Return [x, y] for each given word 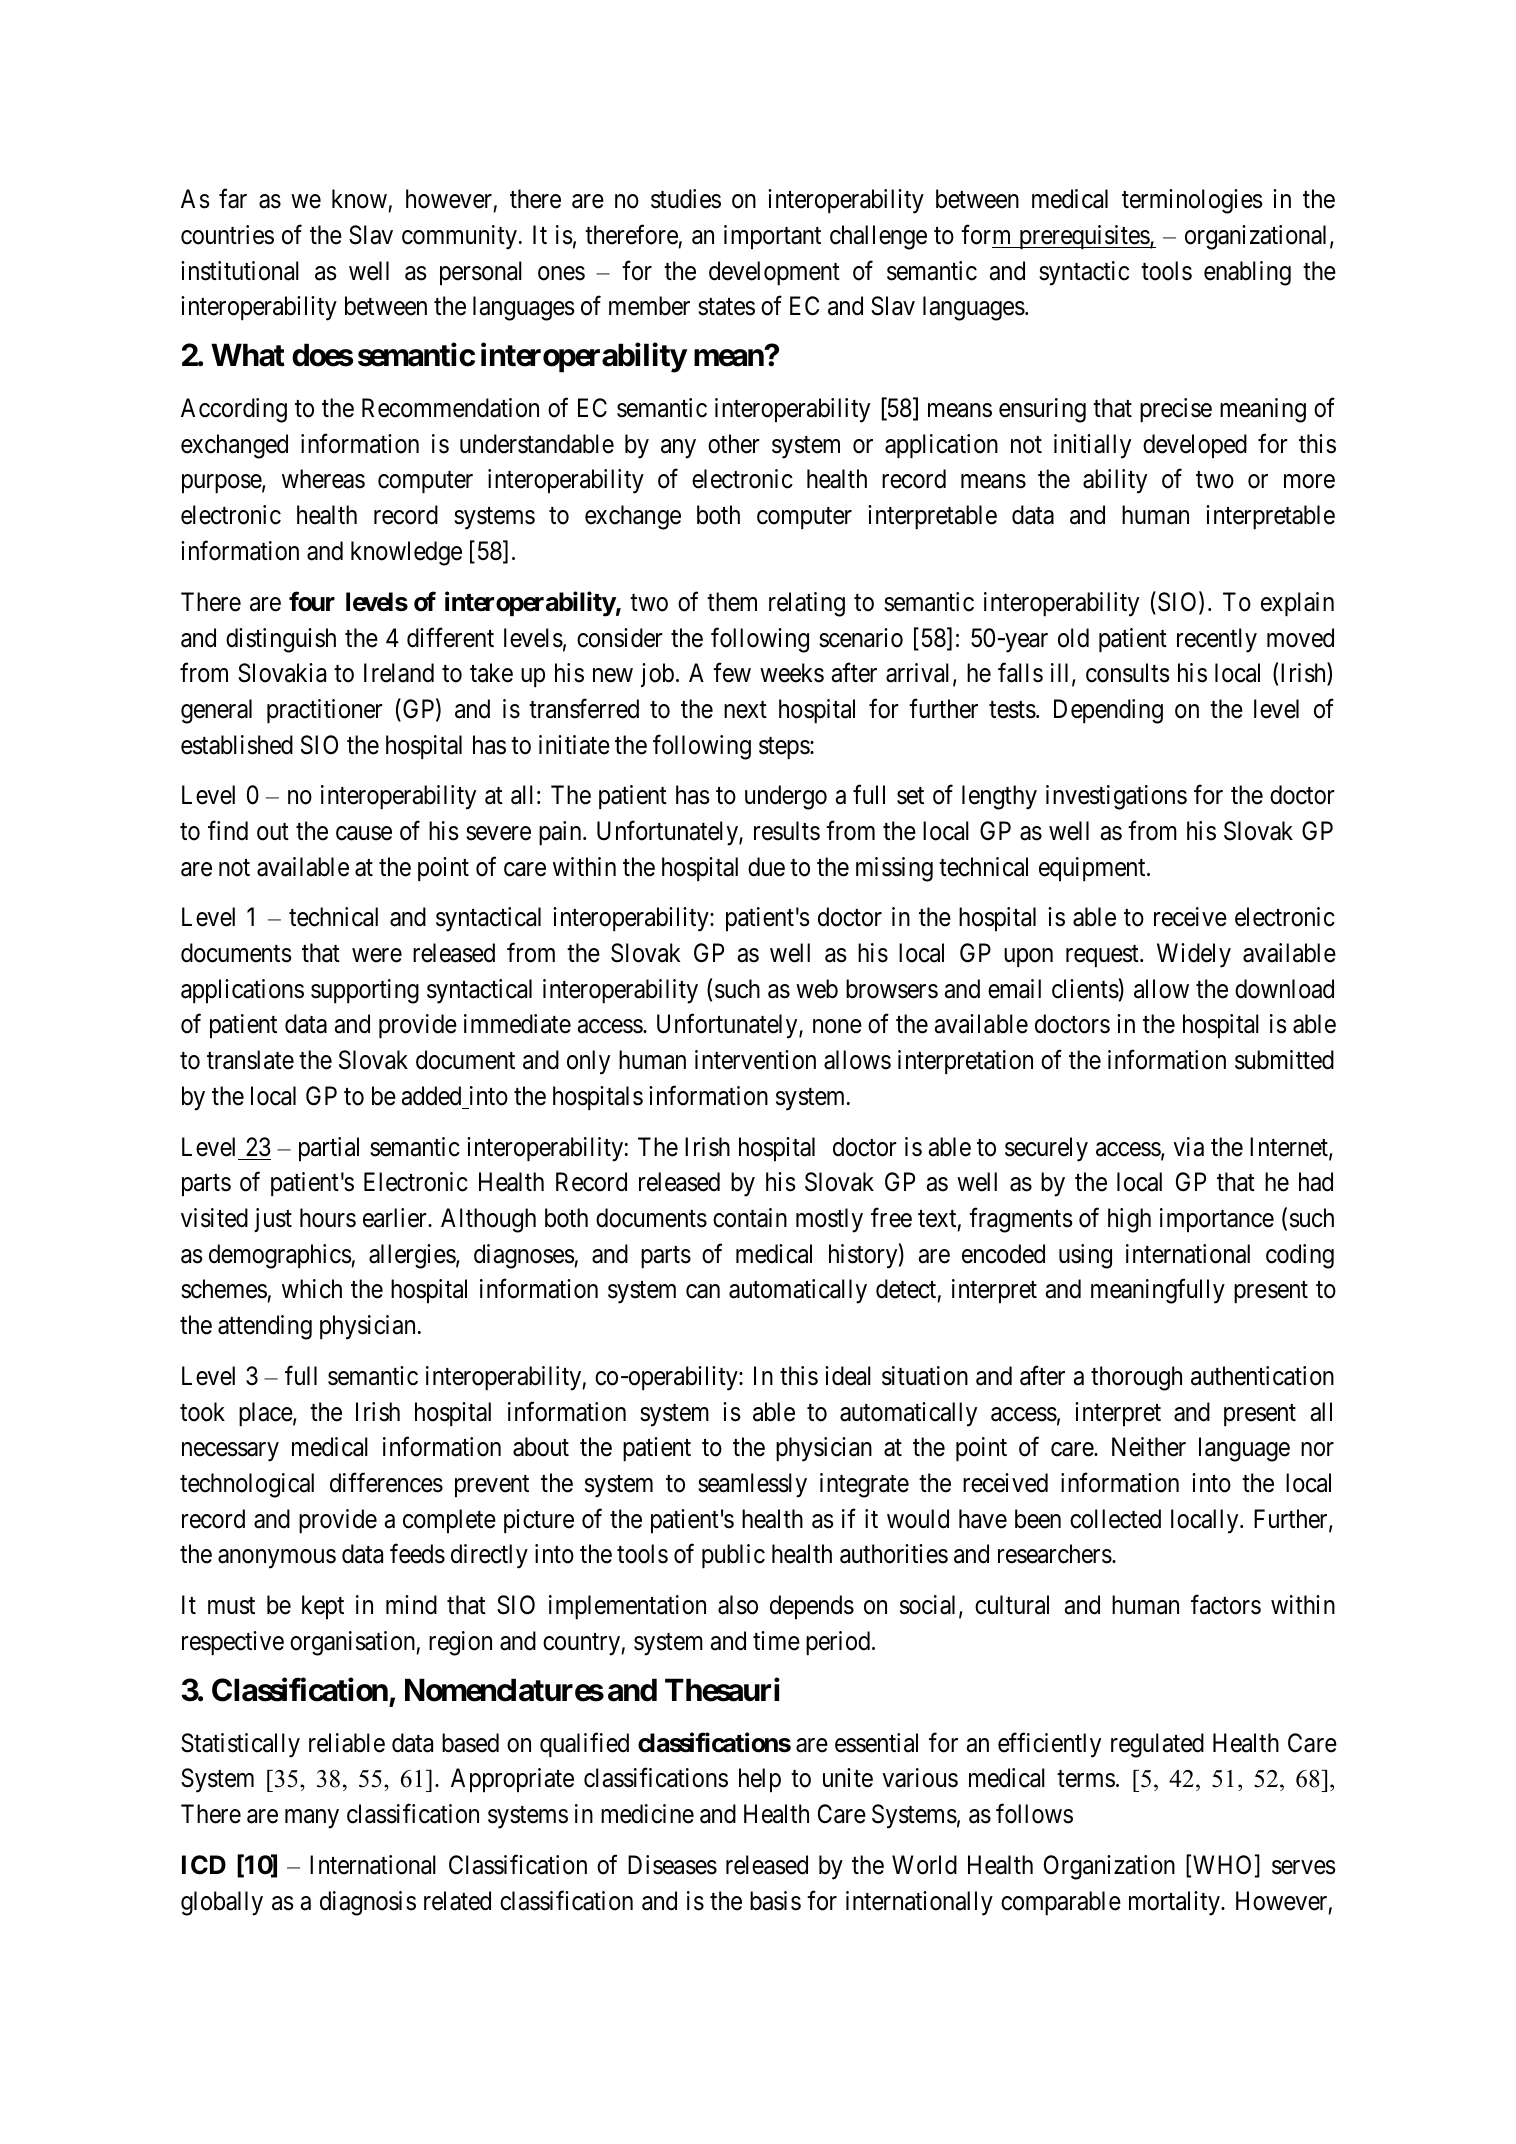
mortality [1175, 1903]
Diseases [672, 1865]
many [312, 1819]
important [772, 237]
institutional [240, 271]
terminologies [1192, 201]
